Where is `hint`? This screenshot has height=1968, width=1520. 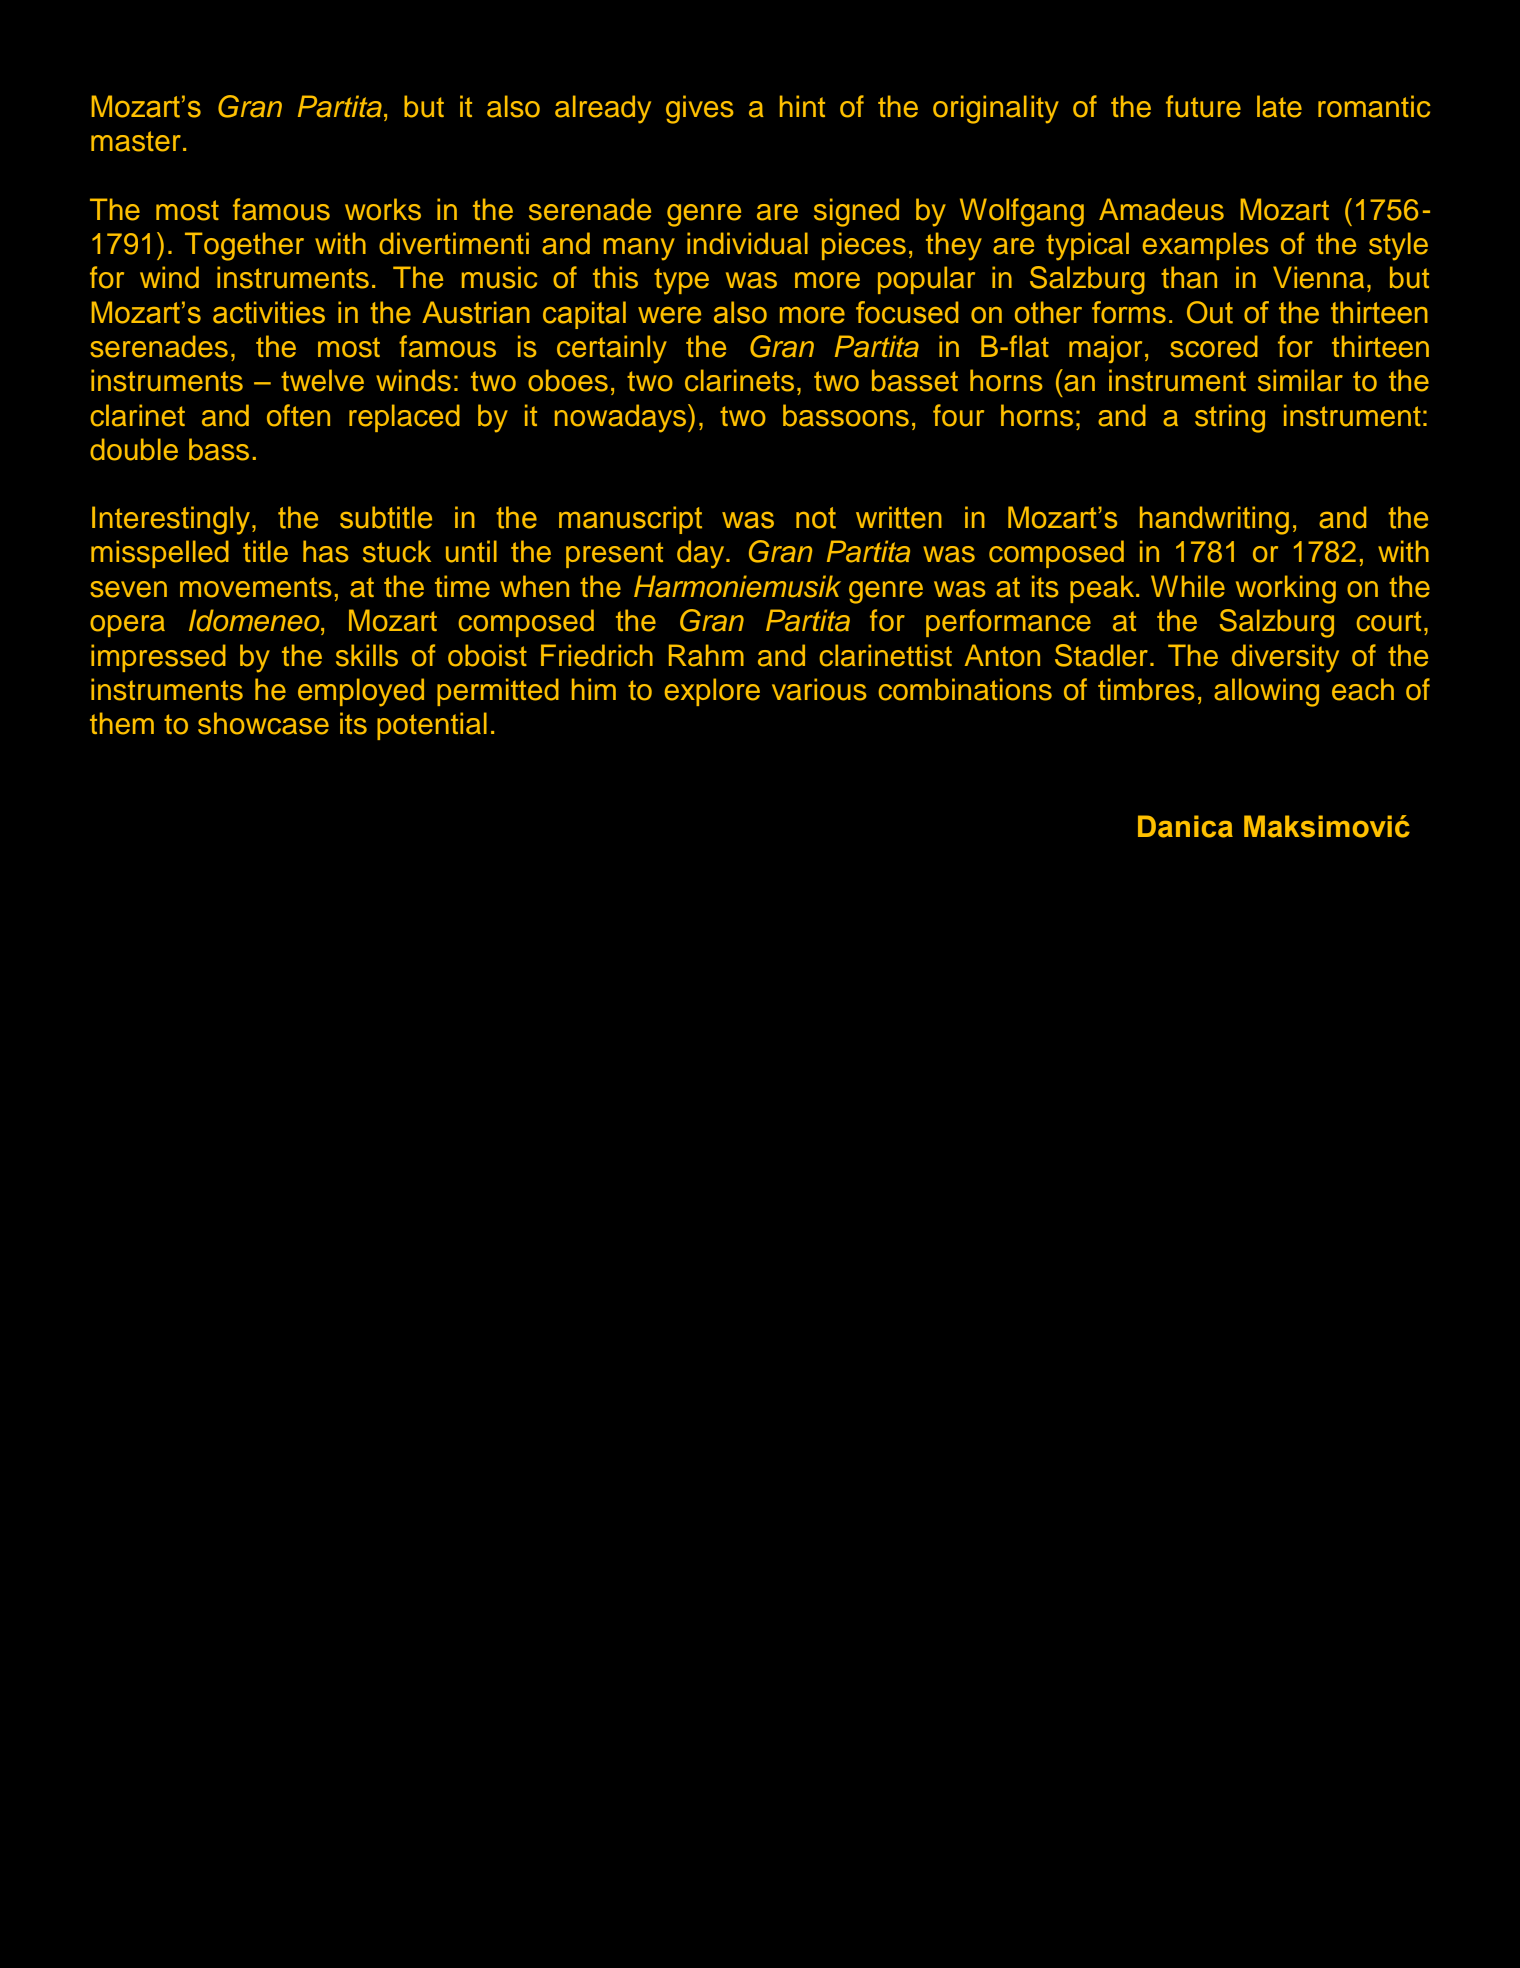 hint is located at coordinates (802, 106).
